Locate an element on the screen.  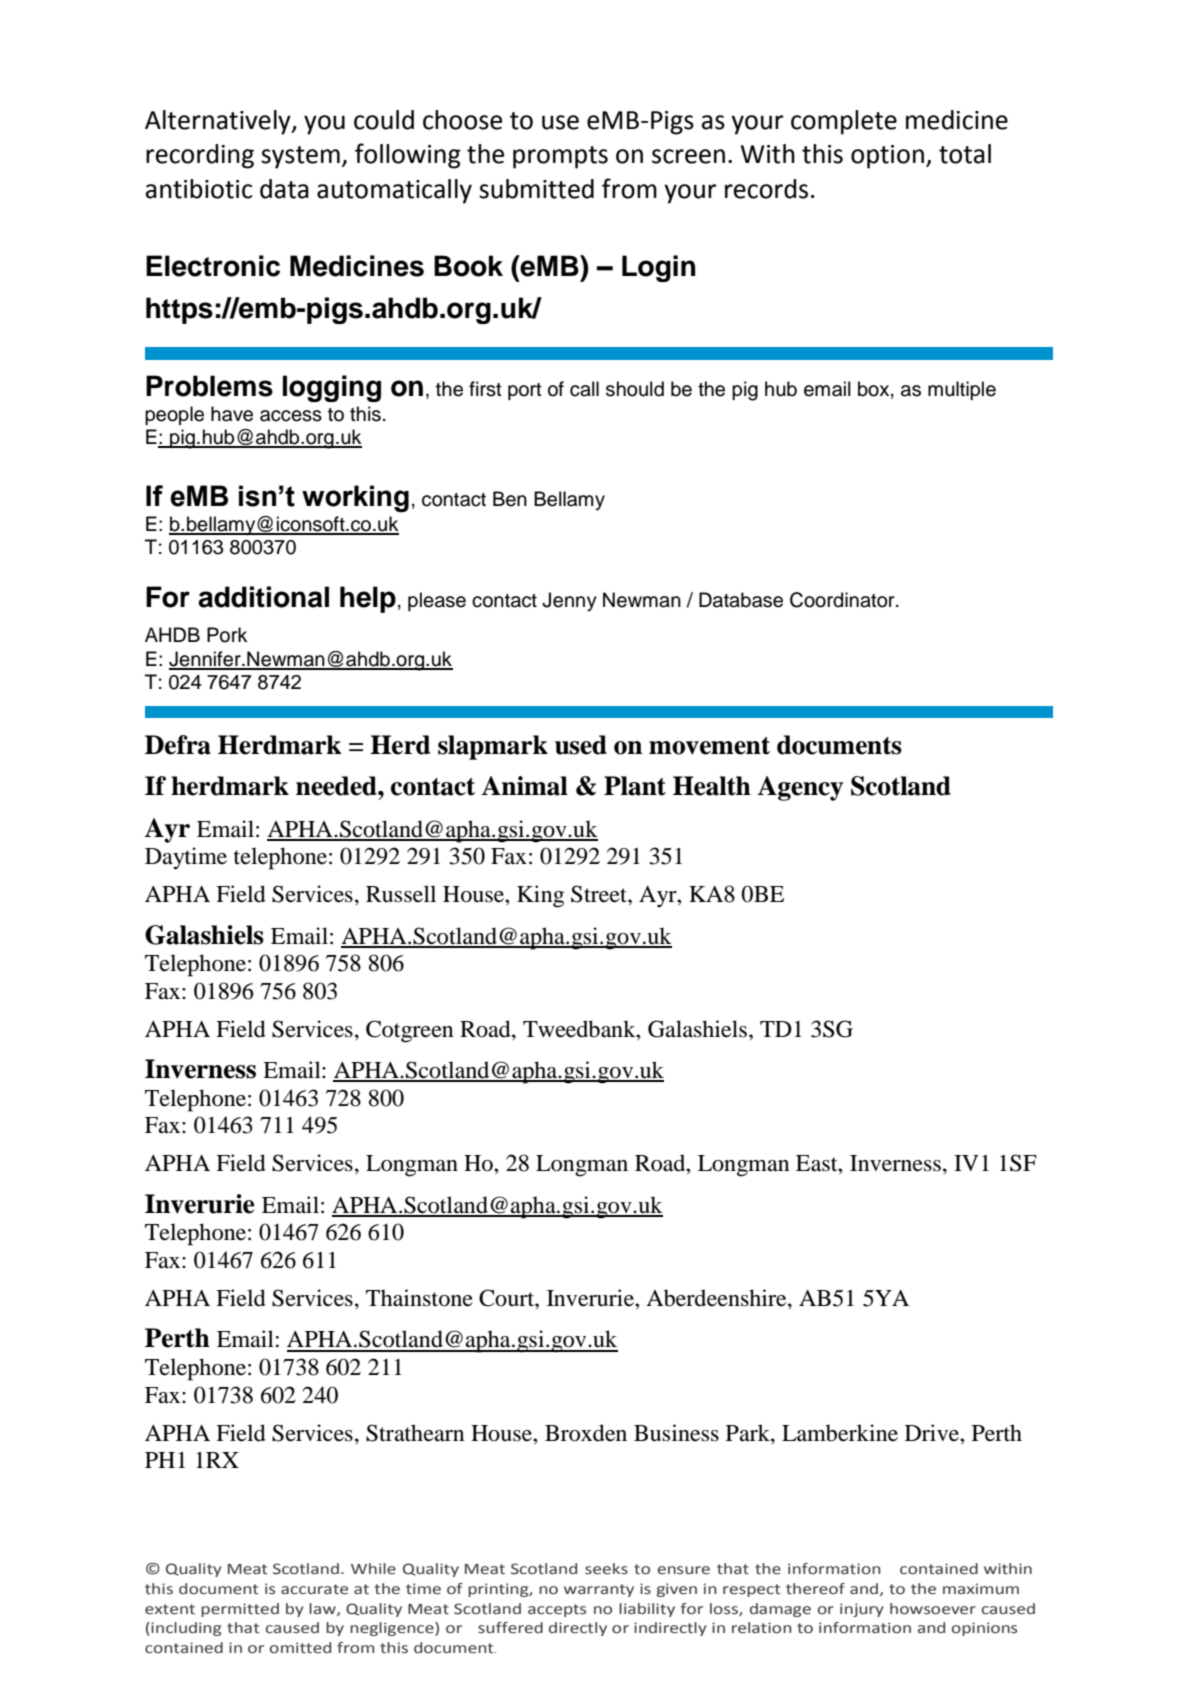
Street is located at coordinates (600, 894).
